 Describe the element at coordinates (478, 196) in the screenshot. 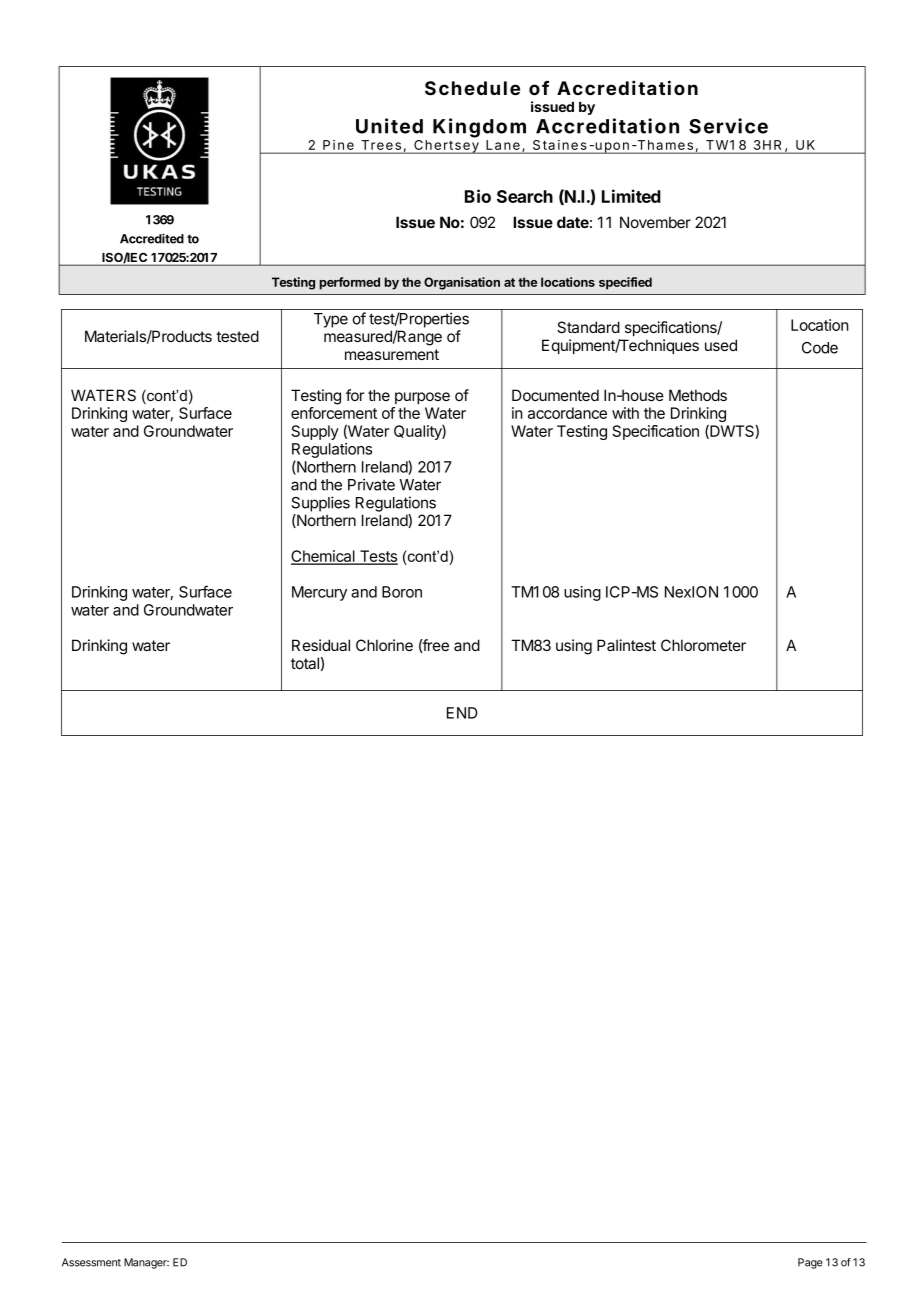

I see `Bio` at that location.
